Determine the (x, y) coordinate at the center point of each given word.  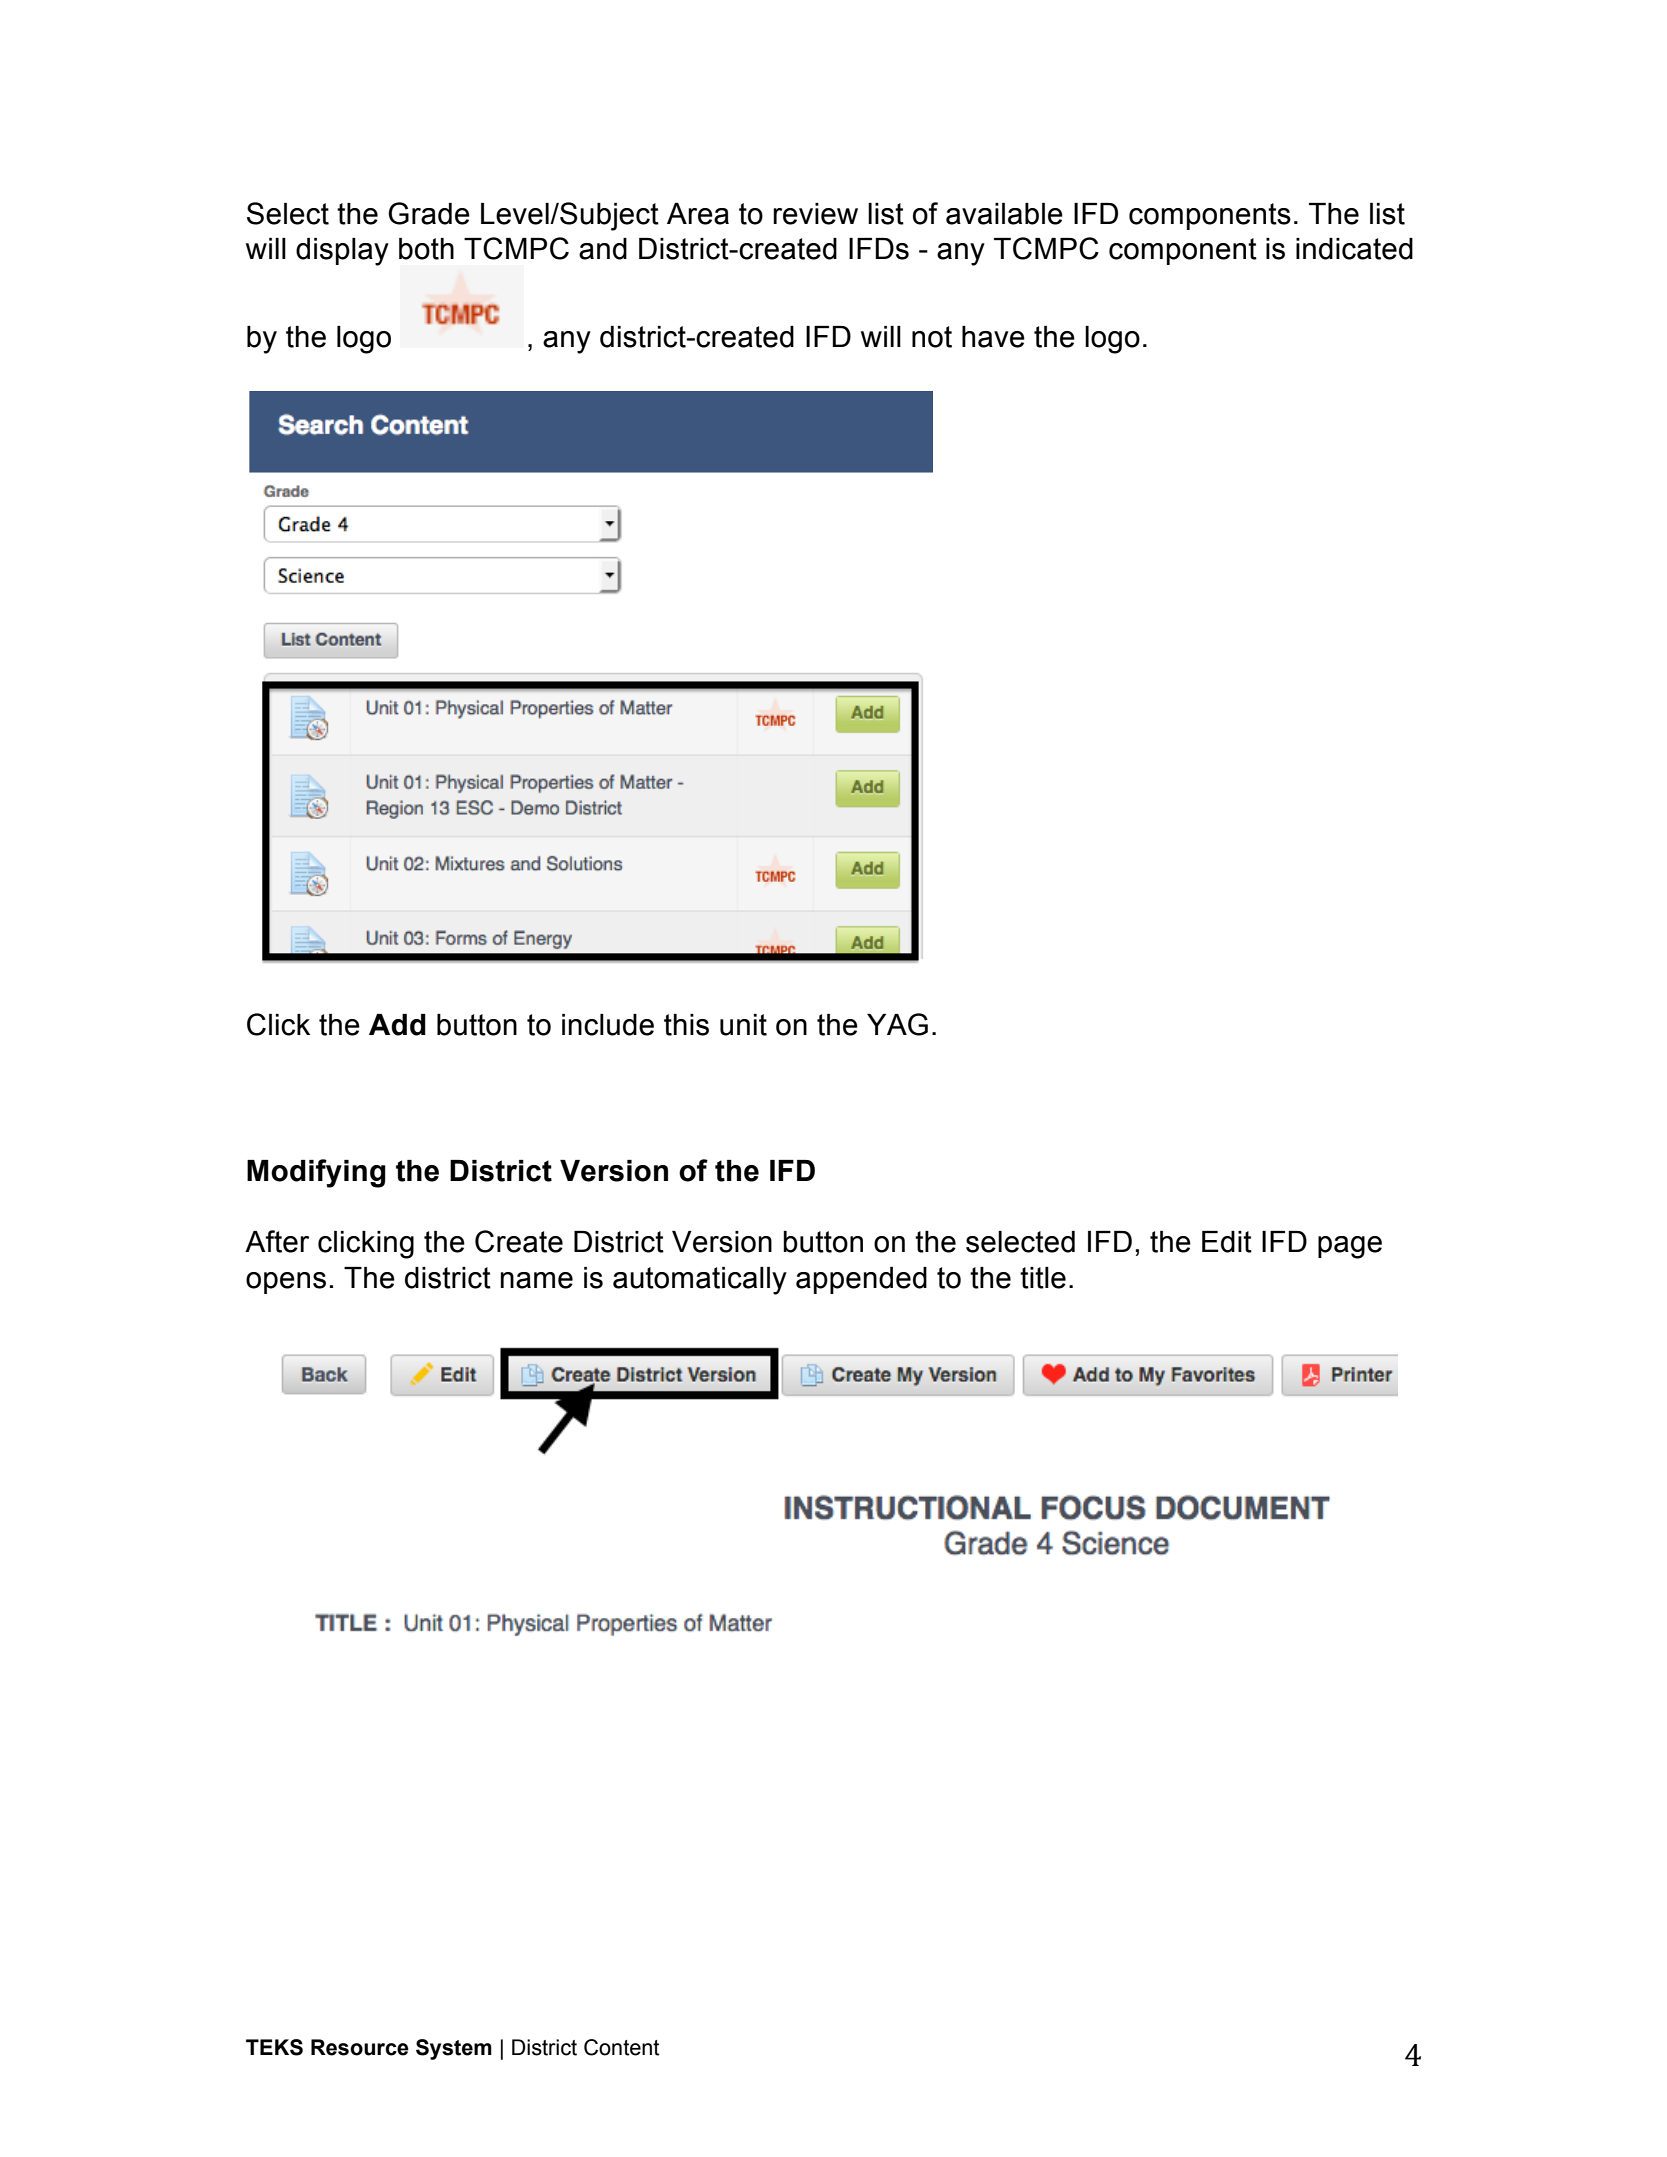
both (426, 249)
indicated (1354, 249)
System (454, 2049)
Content (621, 2047)
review (815, 214)
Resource (360, 2047)
